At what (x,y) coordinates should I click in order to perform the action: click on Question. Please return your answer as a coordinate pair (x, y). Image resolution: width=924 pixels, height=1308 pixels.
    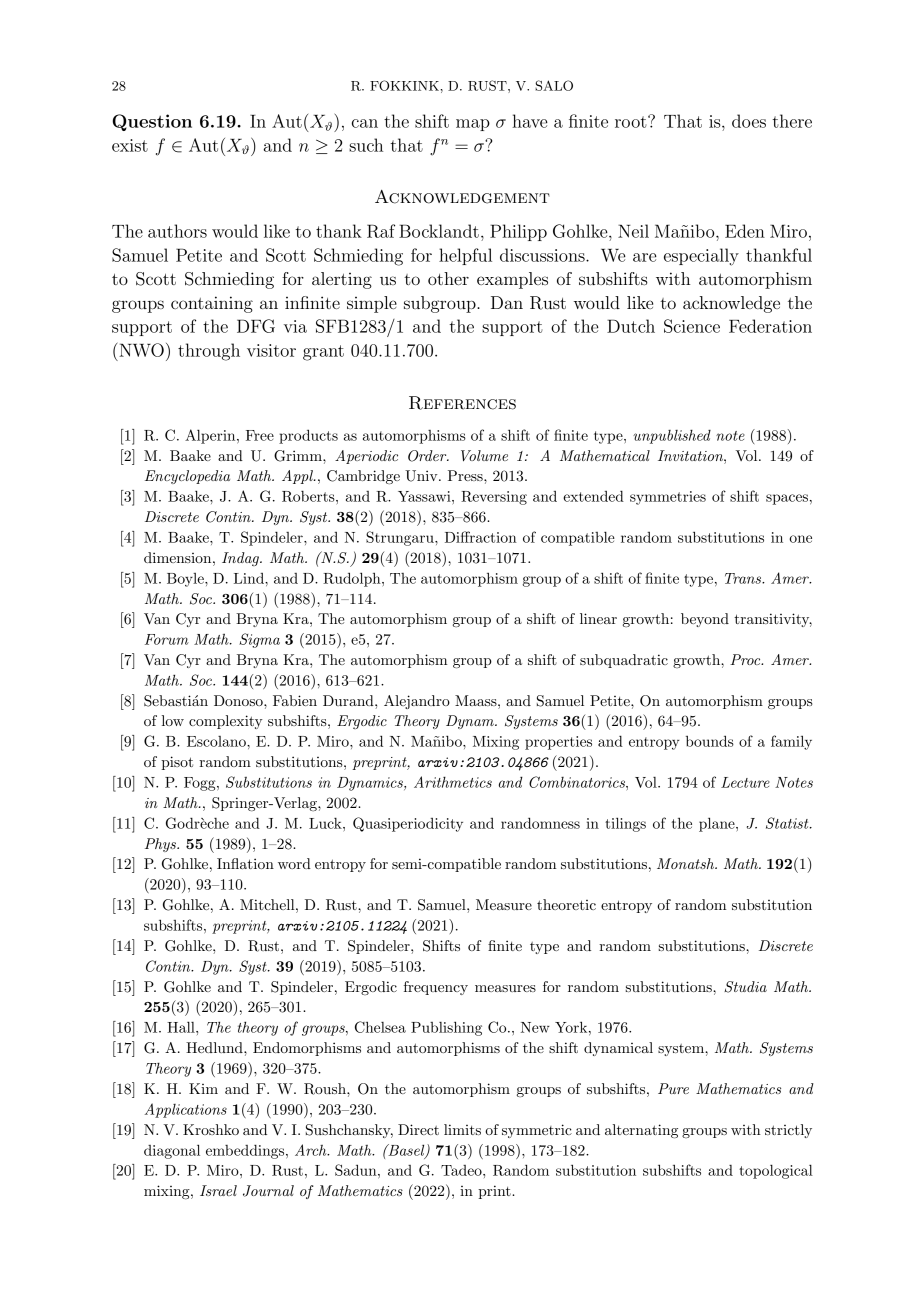
    Looking at the image, I should click on (152, 122).
